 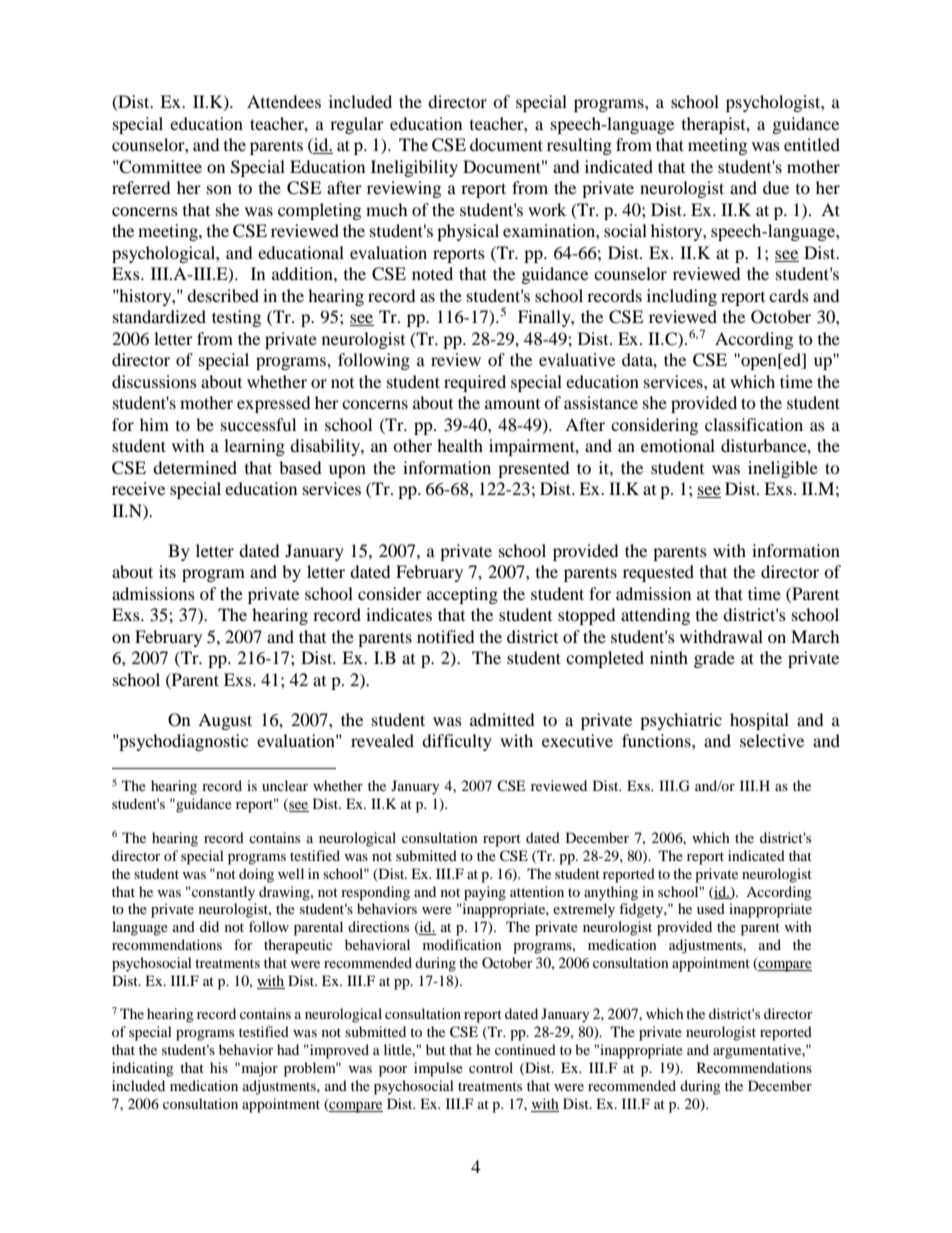 What do you see at coordinates (711, 908) in the image?
I see `used` at bounding box center [711, 908].
